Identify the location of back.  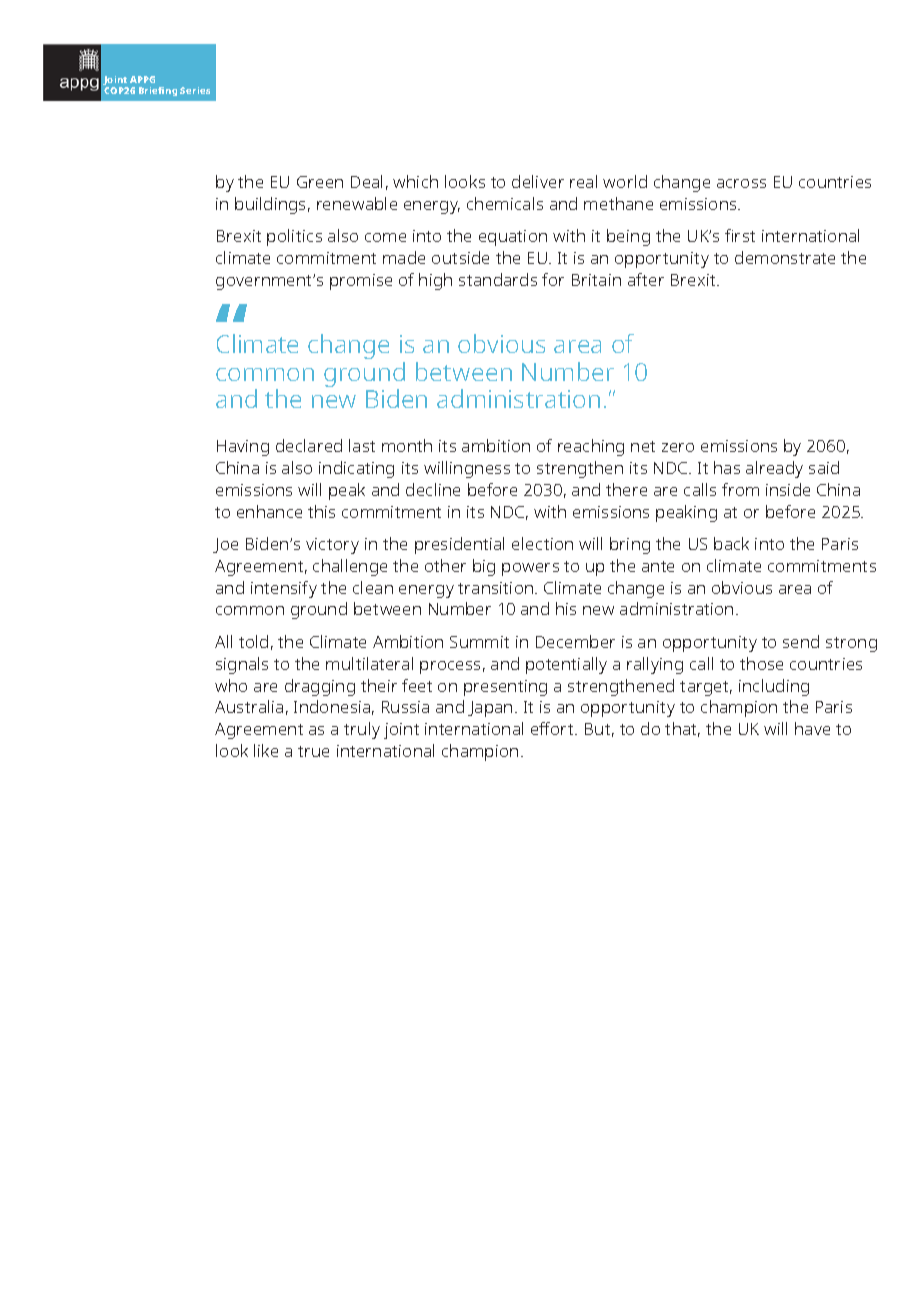
(731, 543).
